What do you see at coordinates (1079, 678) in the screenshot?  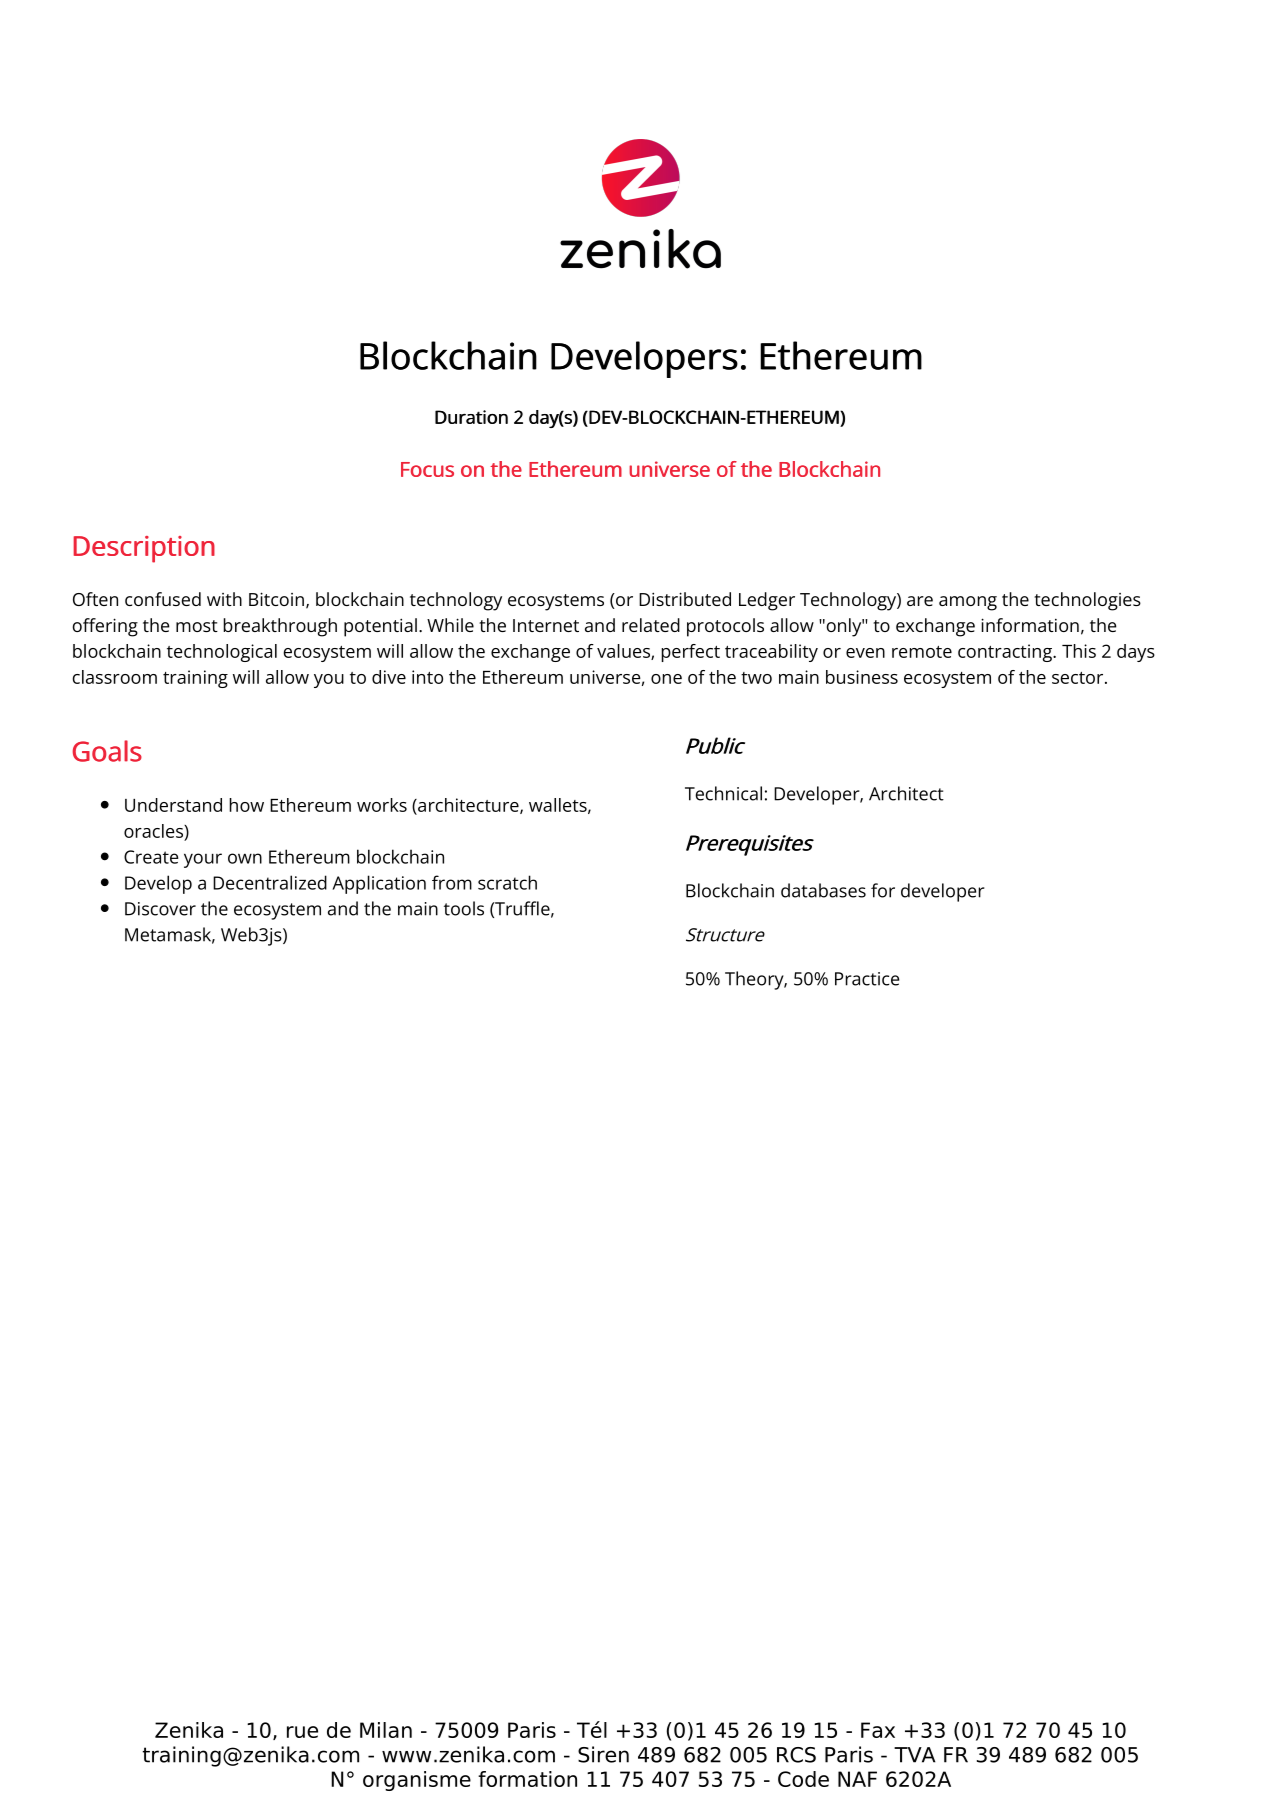 I see `sector` at bounding box center [1079, 678].
